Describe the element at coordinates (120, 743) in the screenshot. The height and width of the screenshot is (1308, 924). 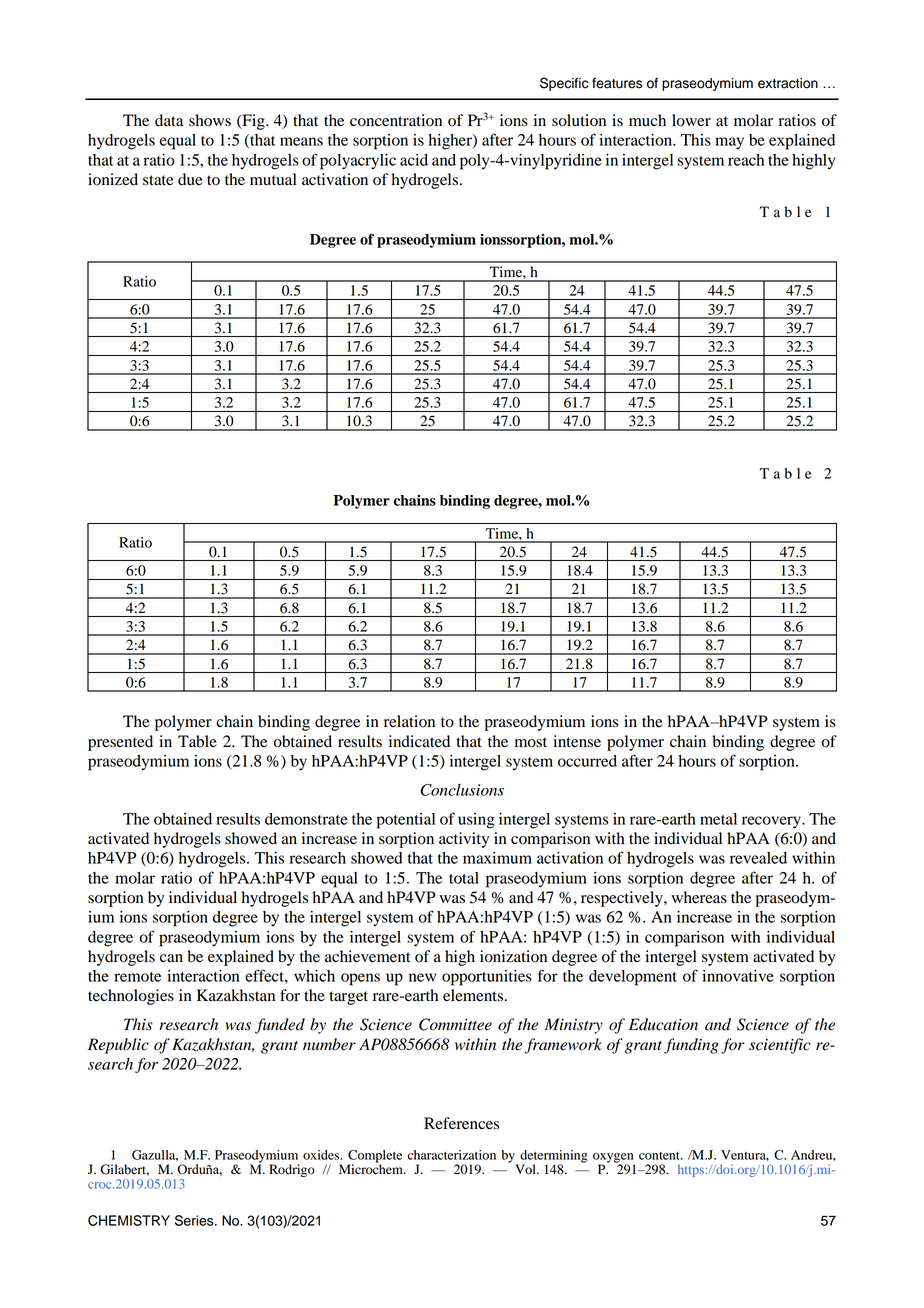
I see `presented` at that location.
